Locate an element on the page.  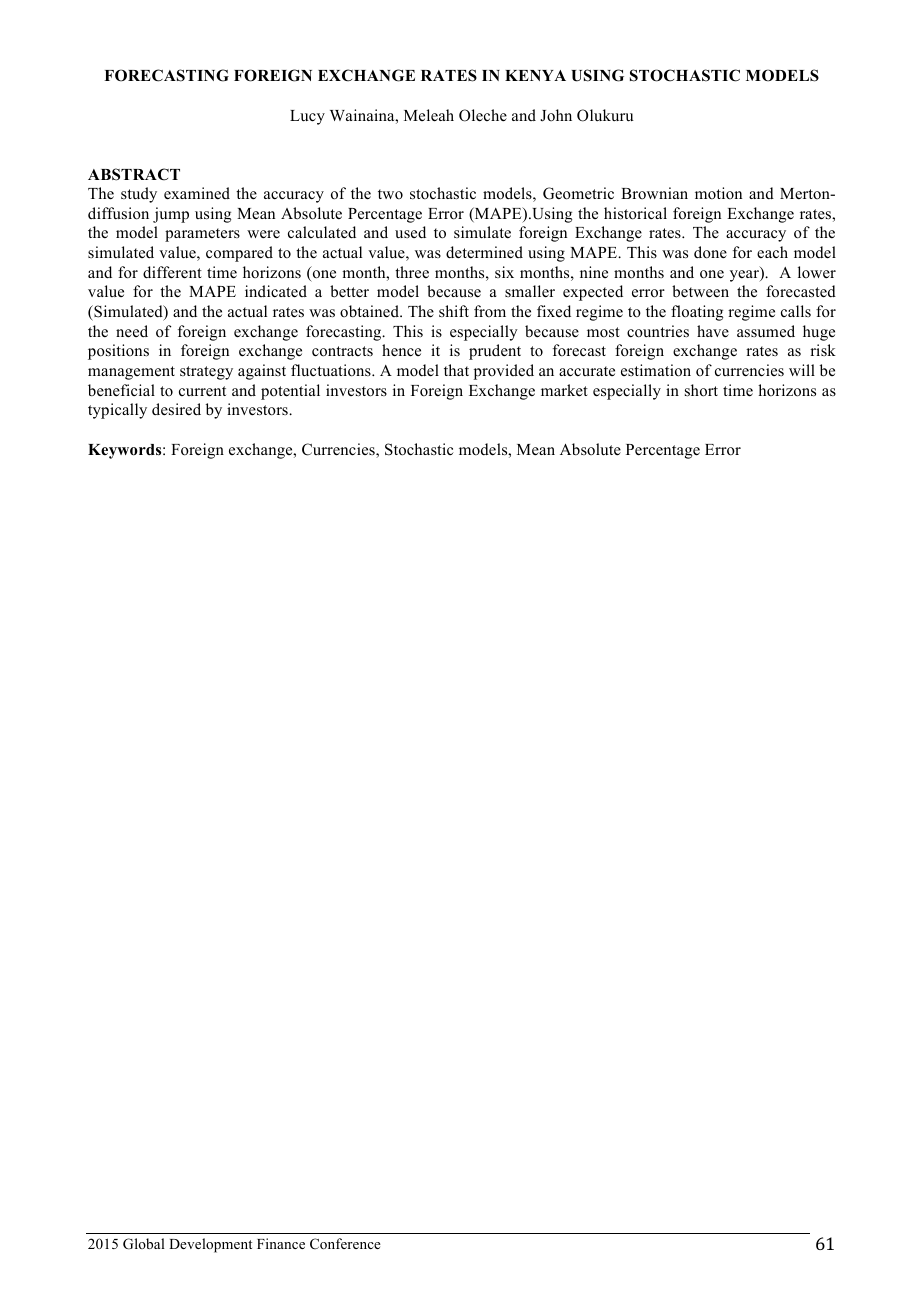
will is located at coordinates (802, 370).
